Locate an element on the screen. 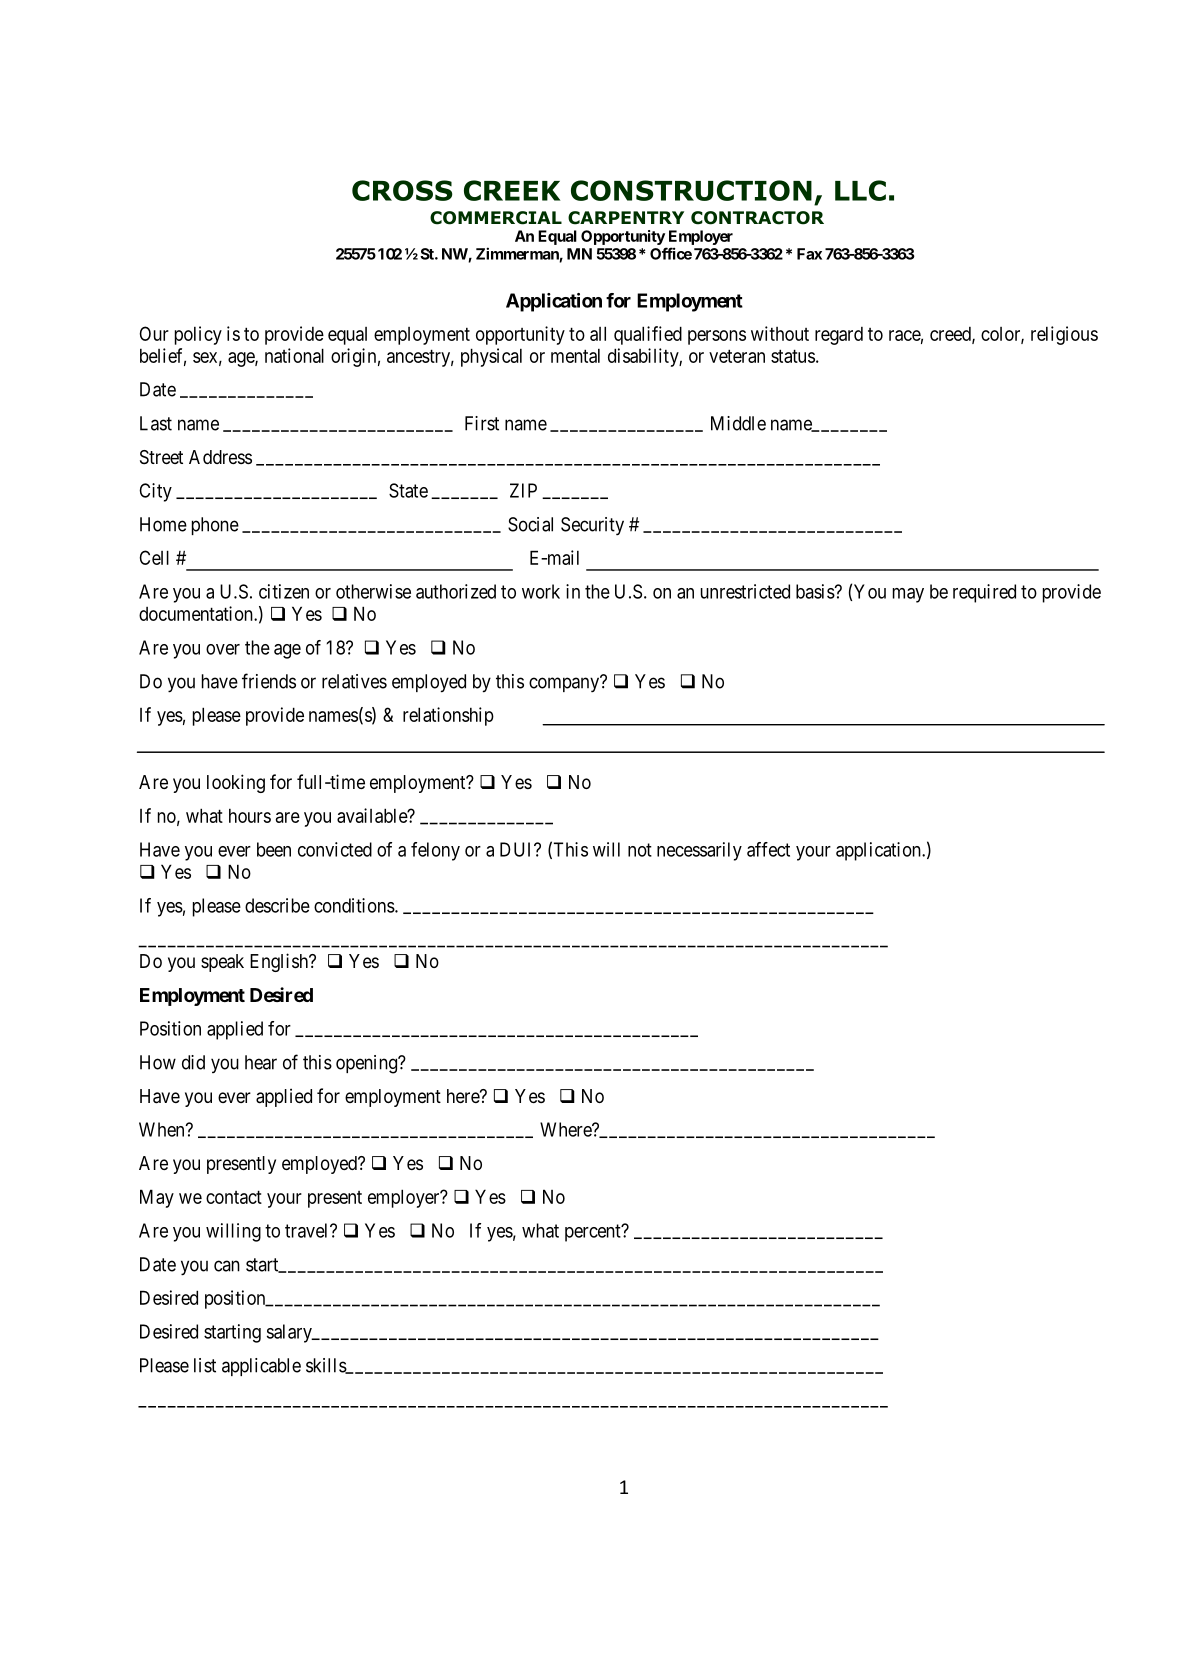 This screenshot has height=1665, width=1177. speak is located at coordinates (222, 963).
